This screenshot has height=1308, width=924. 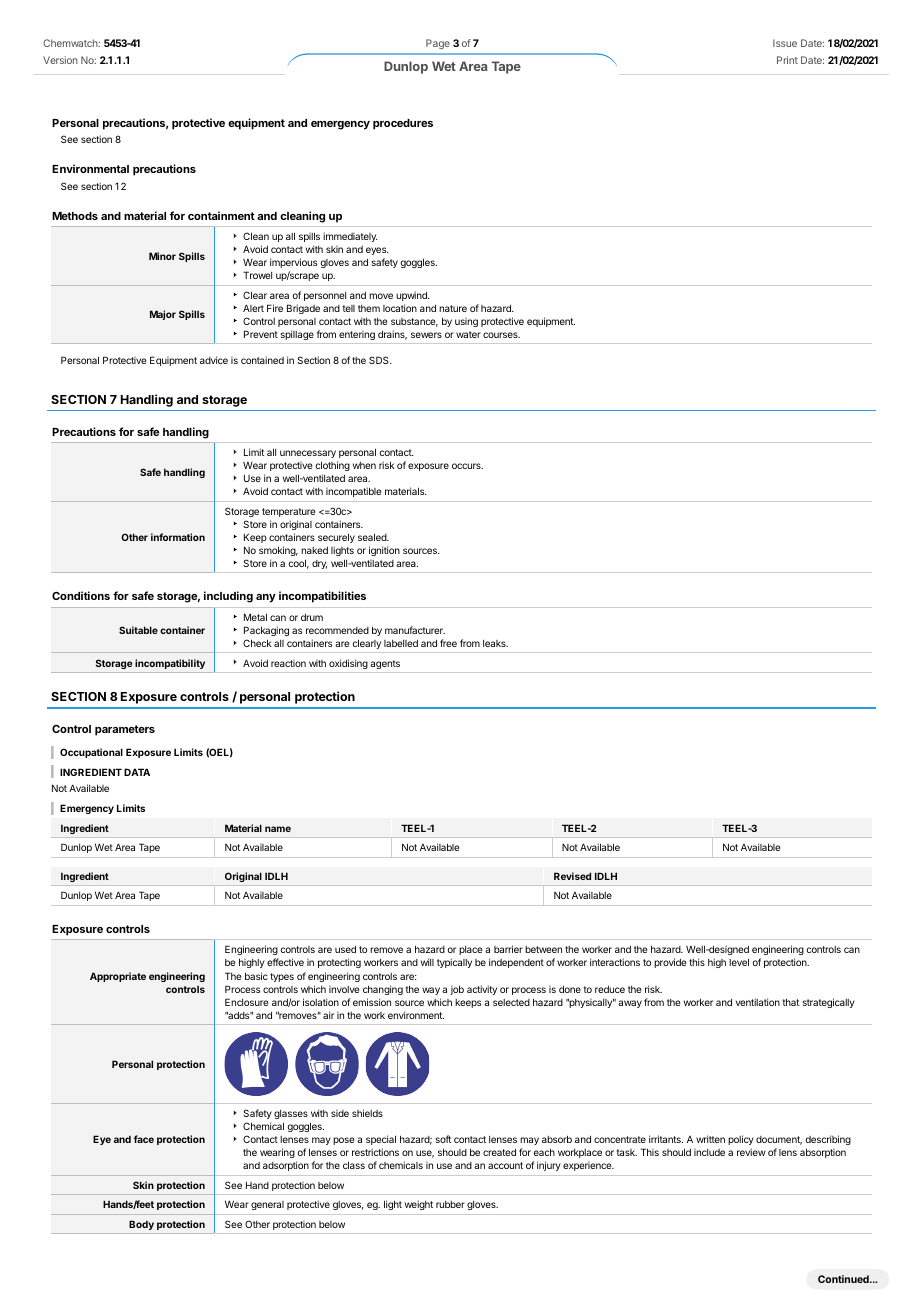 I want to click on Appropriate, so click(x=118, y=977).
